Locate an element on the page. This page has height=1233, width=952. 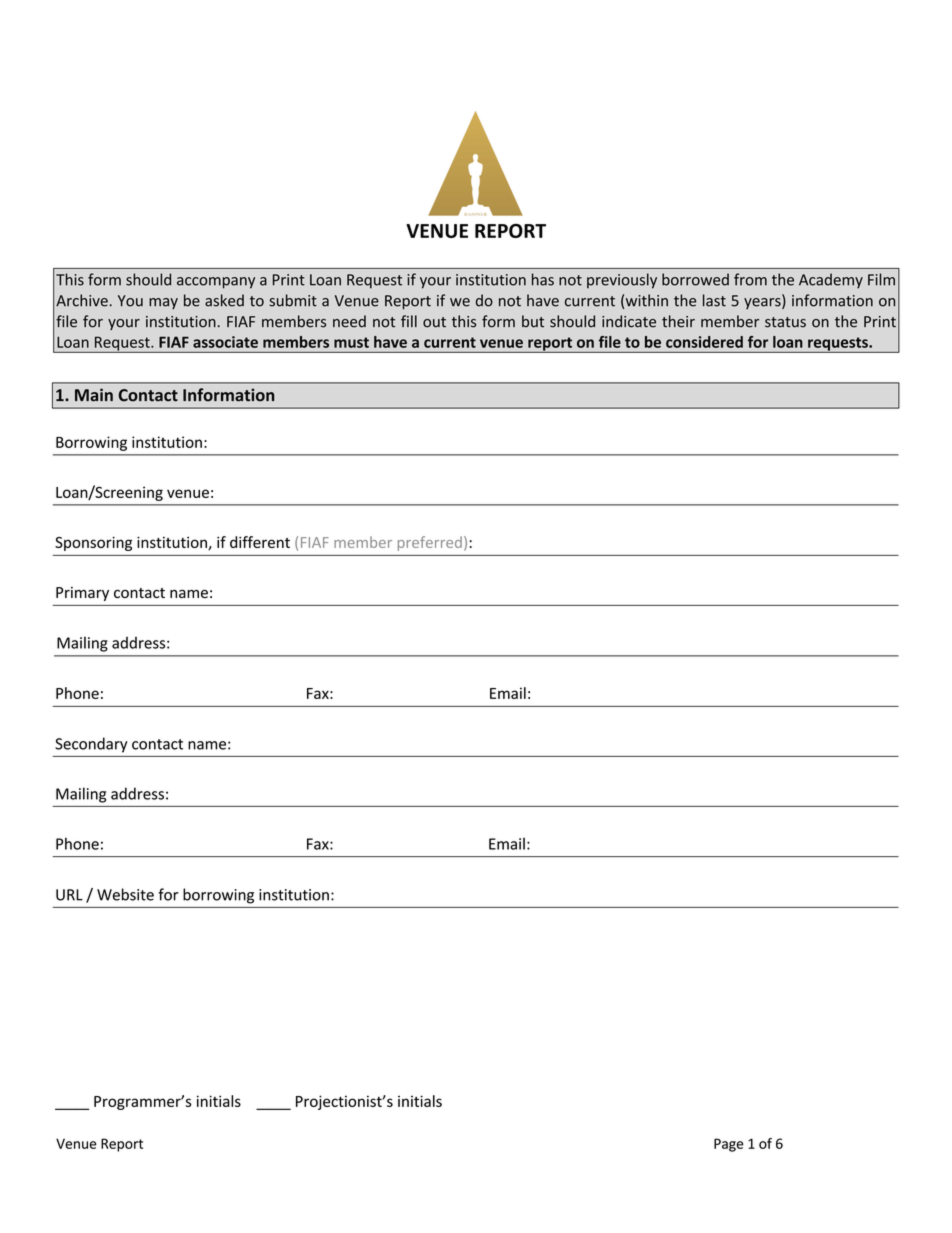
preferred is located at coordinates (430, 543).
